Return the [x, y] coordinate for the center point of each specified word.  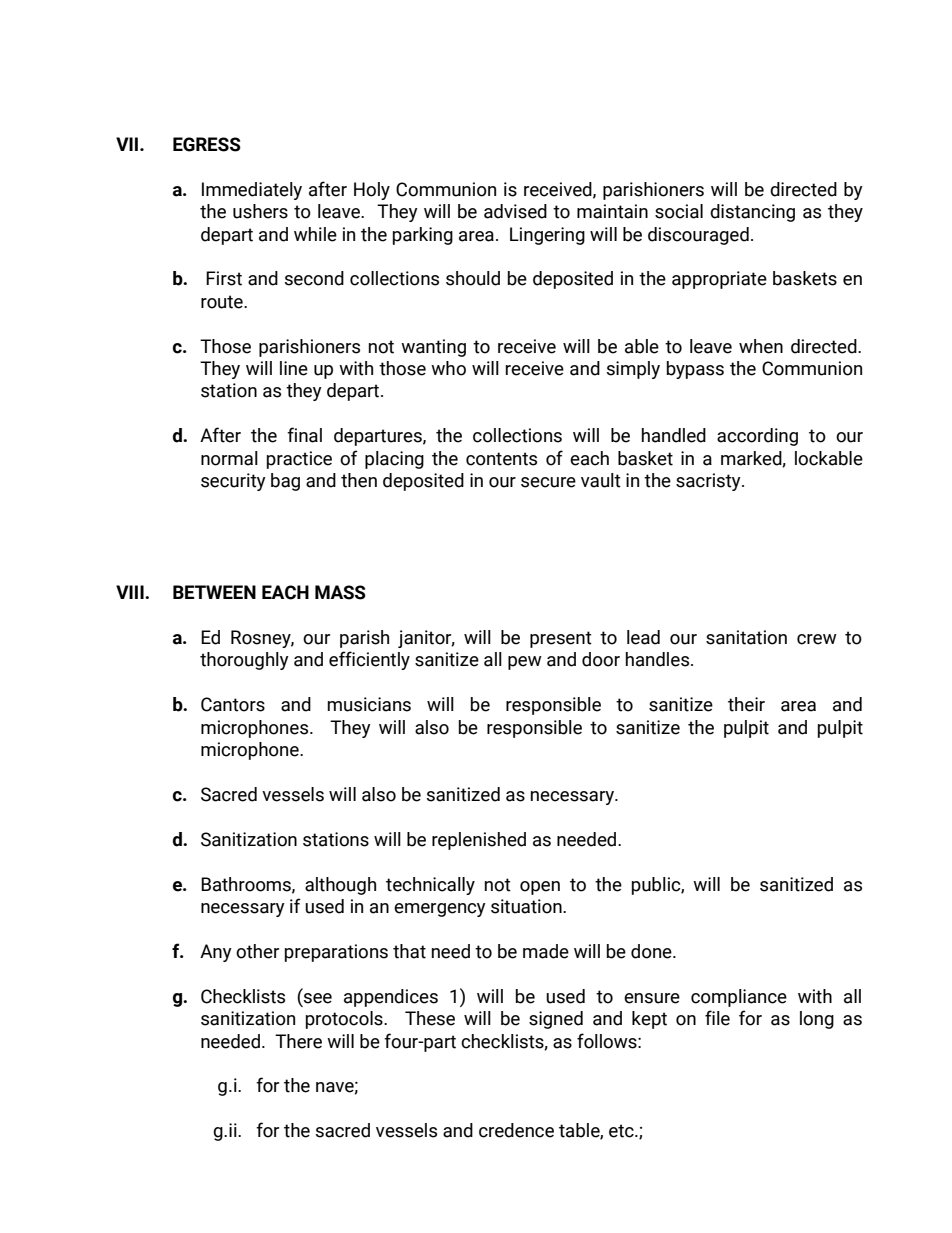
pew [525, 663]
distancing [752, 213]
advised [515, 211]
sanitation [746, 637]
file [717, 1018]
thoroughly [244, 661]
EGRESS [207, 144]
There [298, 1041]
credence [516, 1130]
